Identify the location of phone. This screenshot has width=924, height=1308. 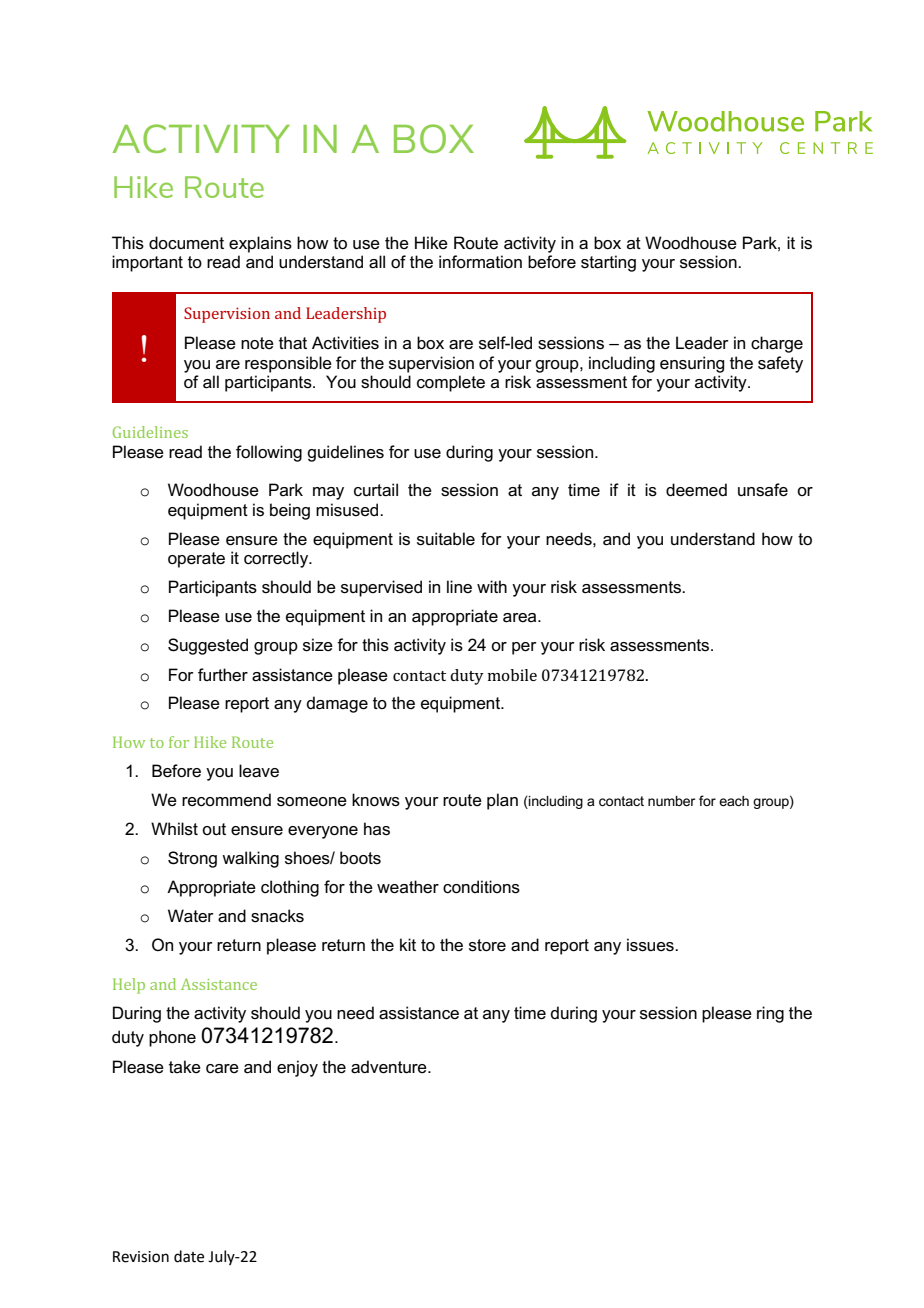
(172, 1038).
